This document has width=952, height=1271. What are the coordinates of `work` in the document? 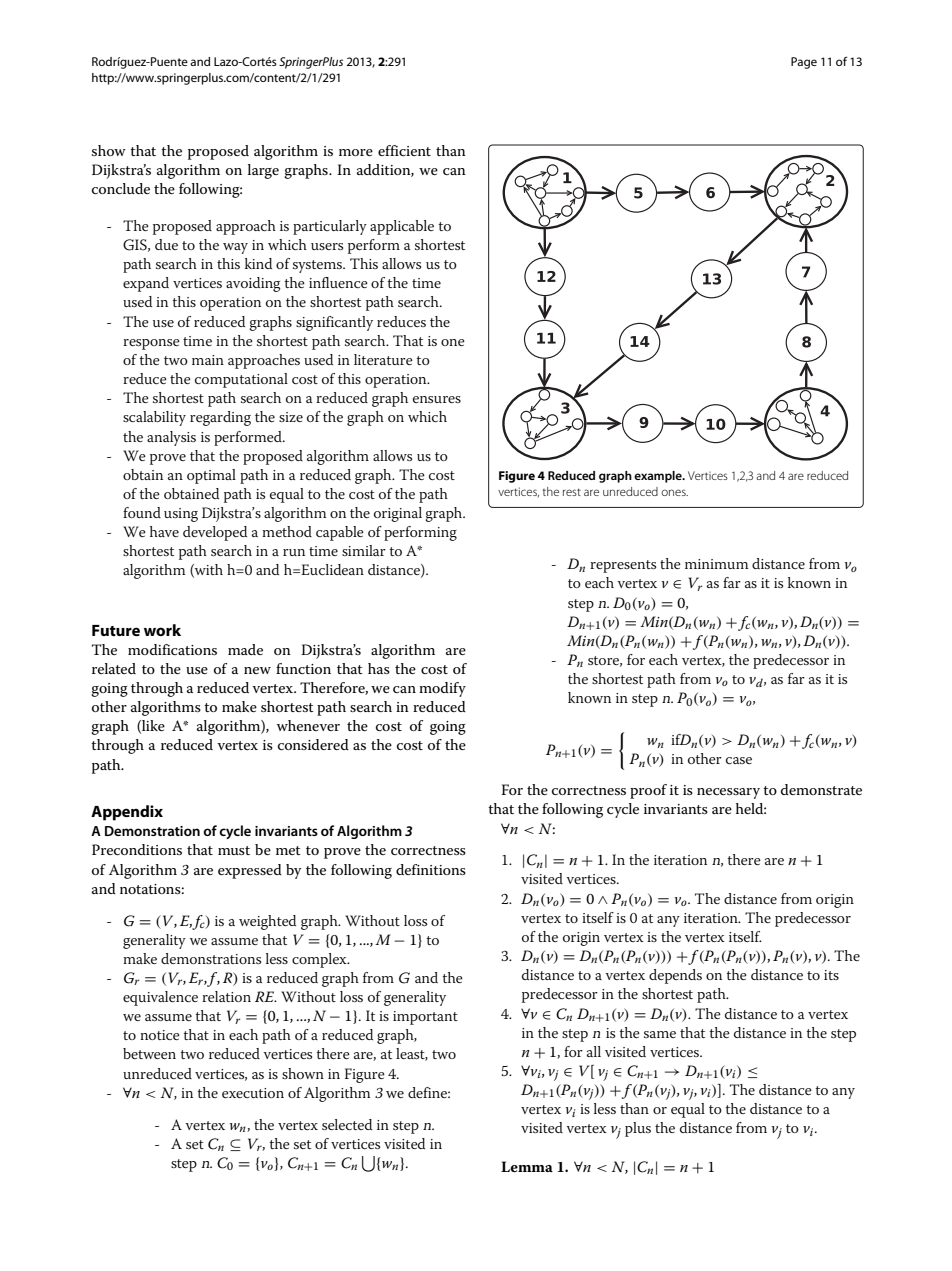 It's located at (162, 630).
